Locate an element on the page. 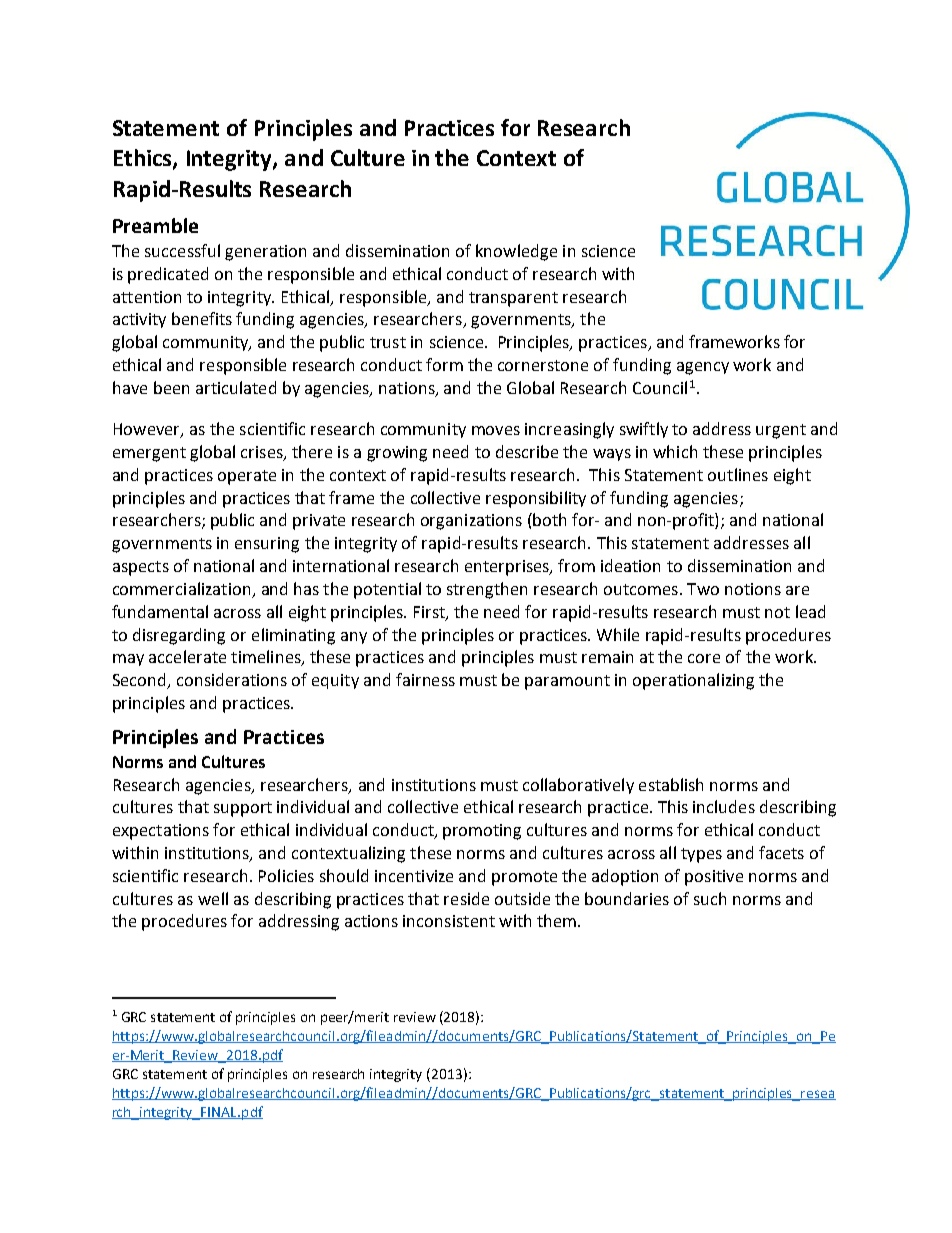  organizations is located at coordinates (471, 522).
